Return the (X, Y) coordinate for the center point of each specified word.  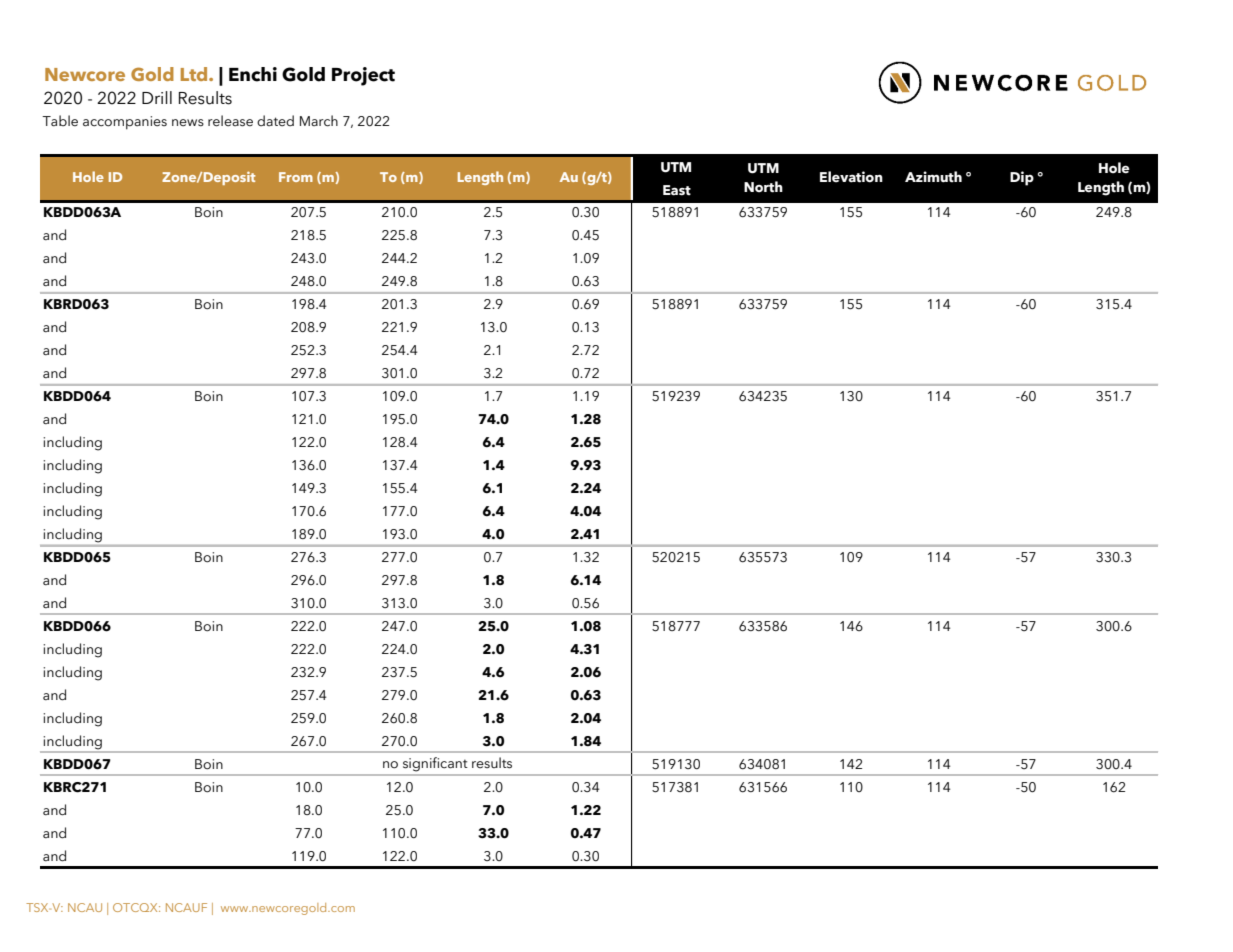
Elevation (851, 177)
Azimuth (933, 177)
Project (363, 76)
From (296, 177)
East (677, 190)
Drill (157, 97)
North (763, 187)
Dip (1022, 178)
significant (435, 764)
